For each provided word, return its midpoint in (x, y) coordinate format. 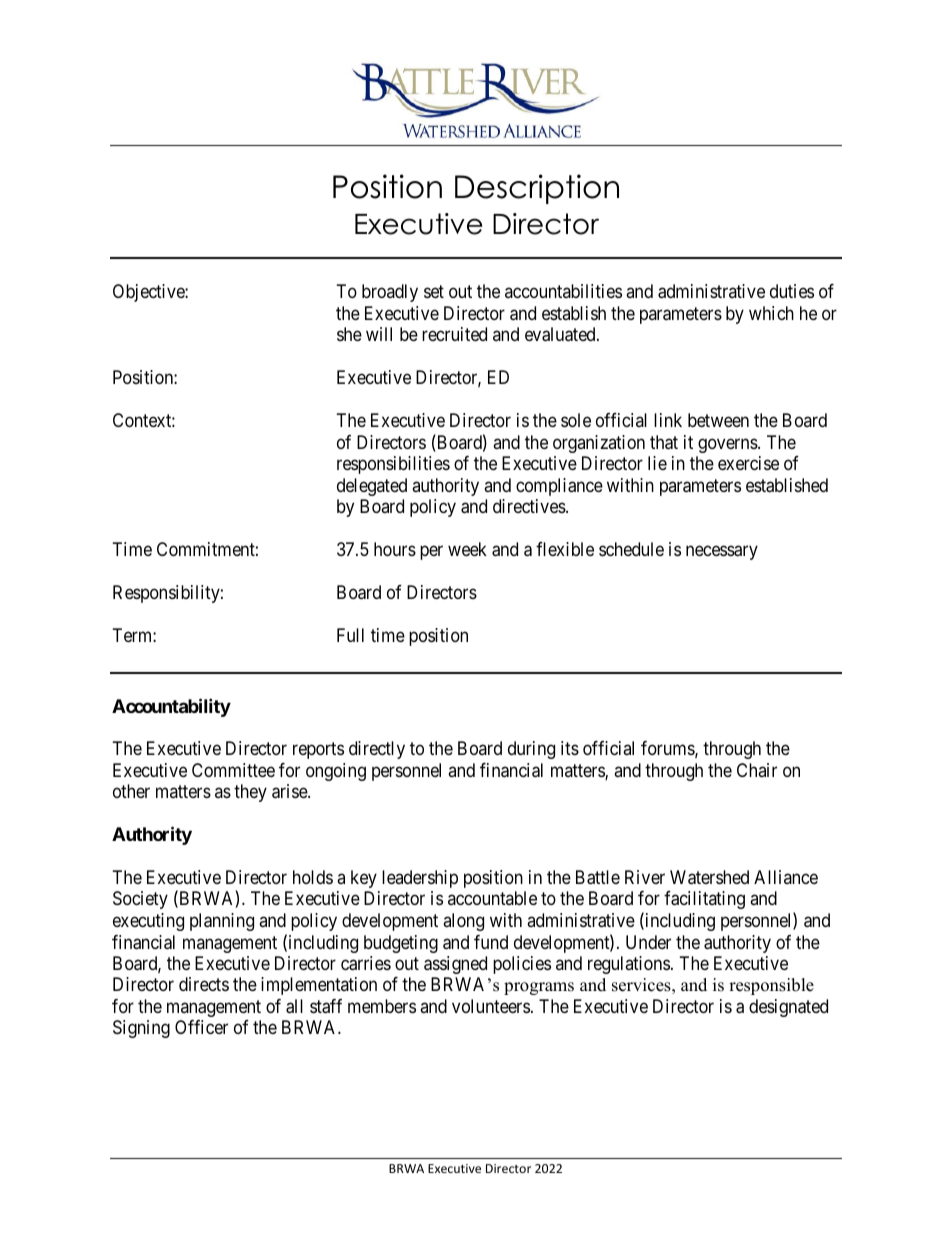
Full (350, 635)
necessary (722, 553)
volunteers (491, 1006)
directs (204, 984)
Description (537, 189)
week (467, 549)
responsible (771, 986)
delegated (372, 487)
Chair (757, 770)
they (250, 793)
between (718, 420)
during (531, 750)
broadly (390, 293)
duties (792, 291)
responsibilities (393, 465)
